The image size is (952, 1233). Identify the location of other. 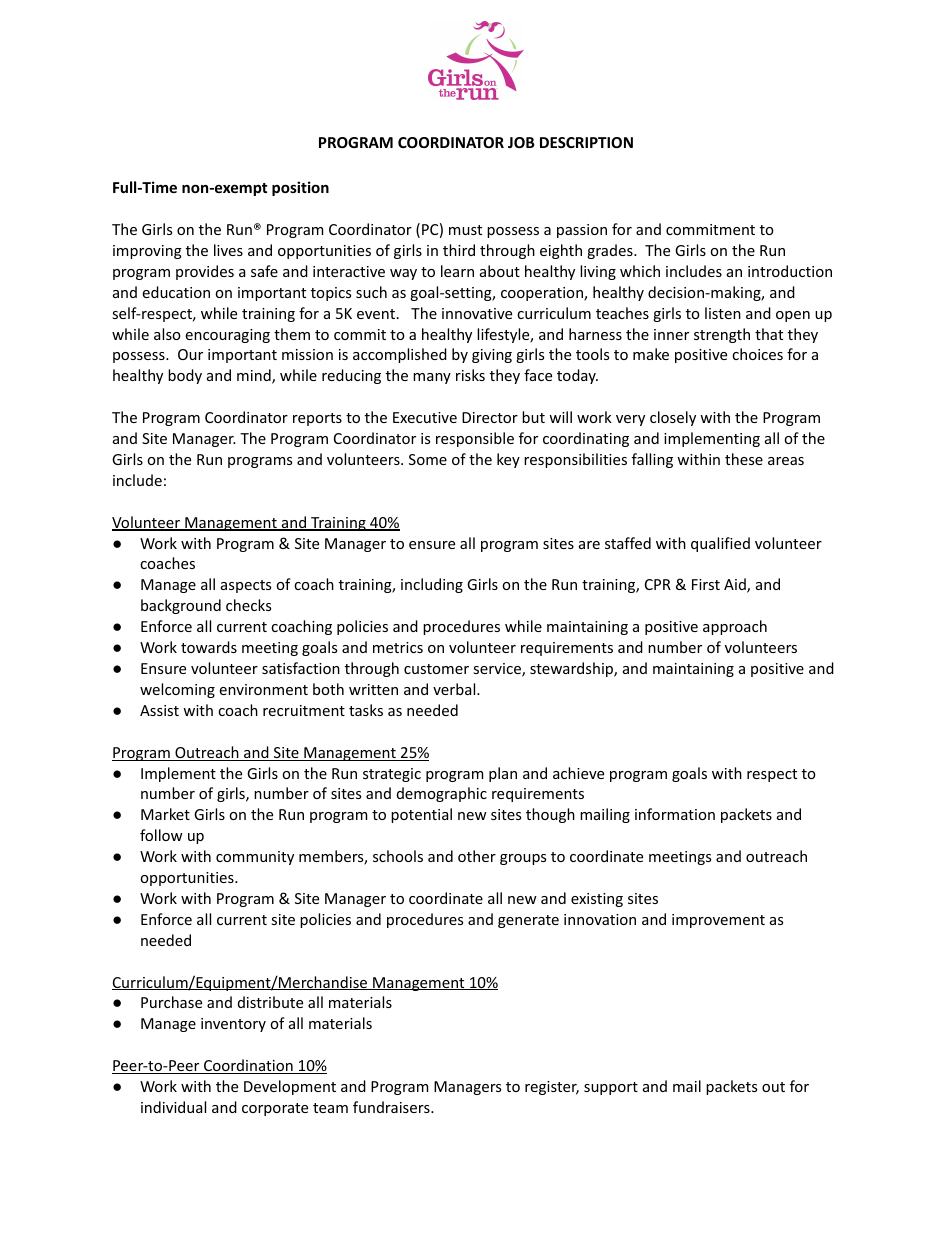
(477, 856).
